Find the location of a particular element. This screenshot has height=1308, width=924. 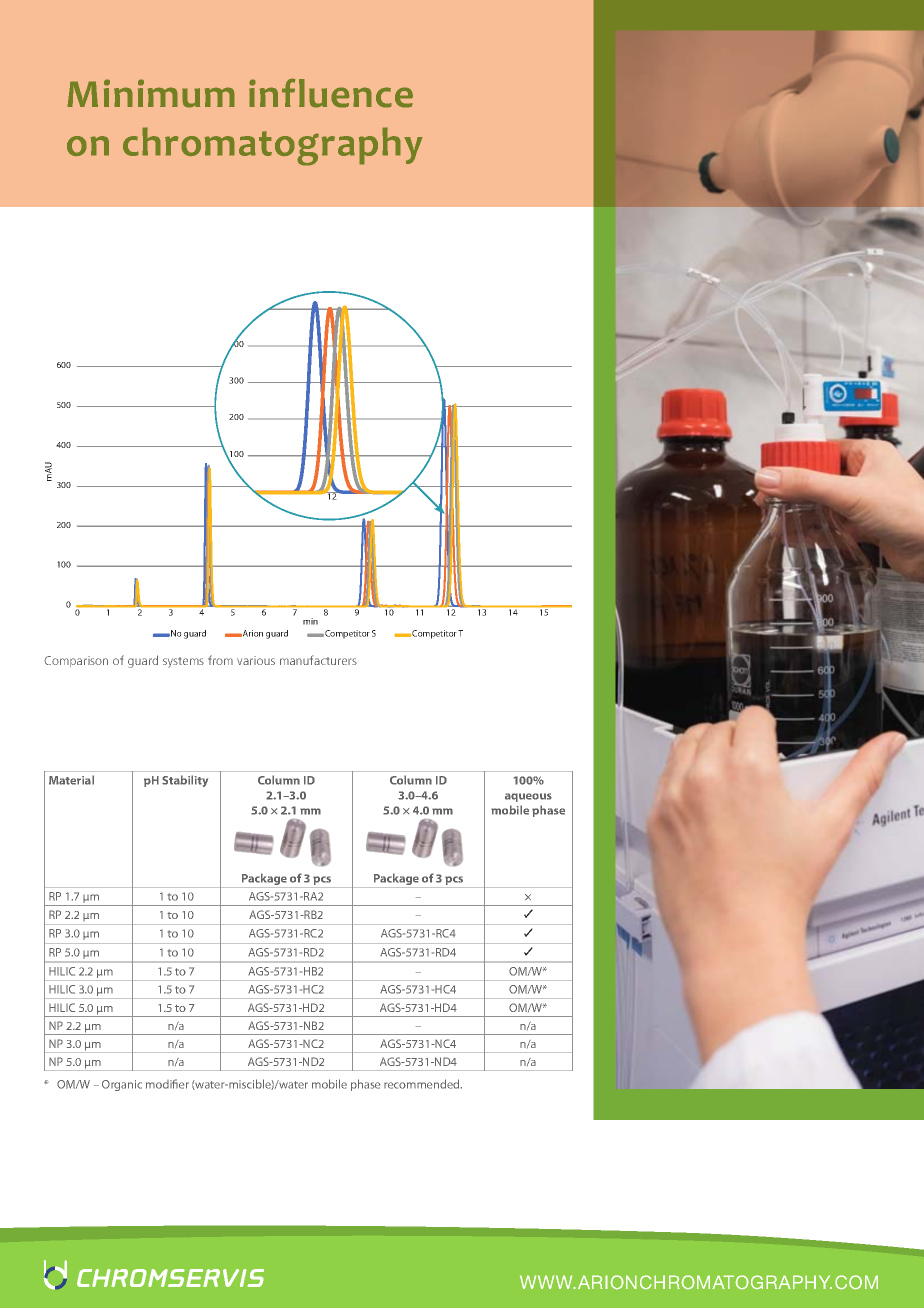

influence is located at coordinates (331, 93).
